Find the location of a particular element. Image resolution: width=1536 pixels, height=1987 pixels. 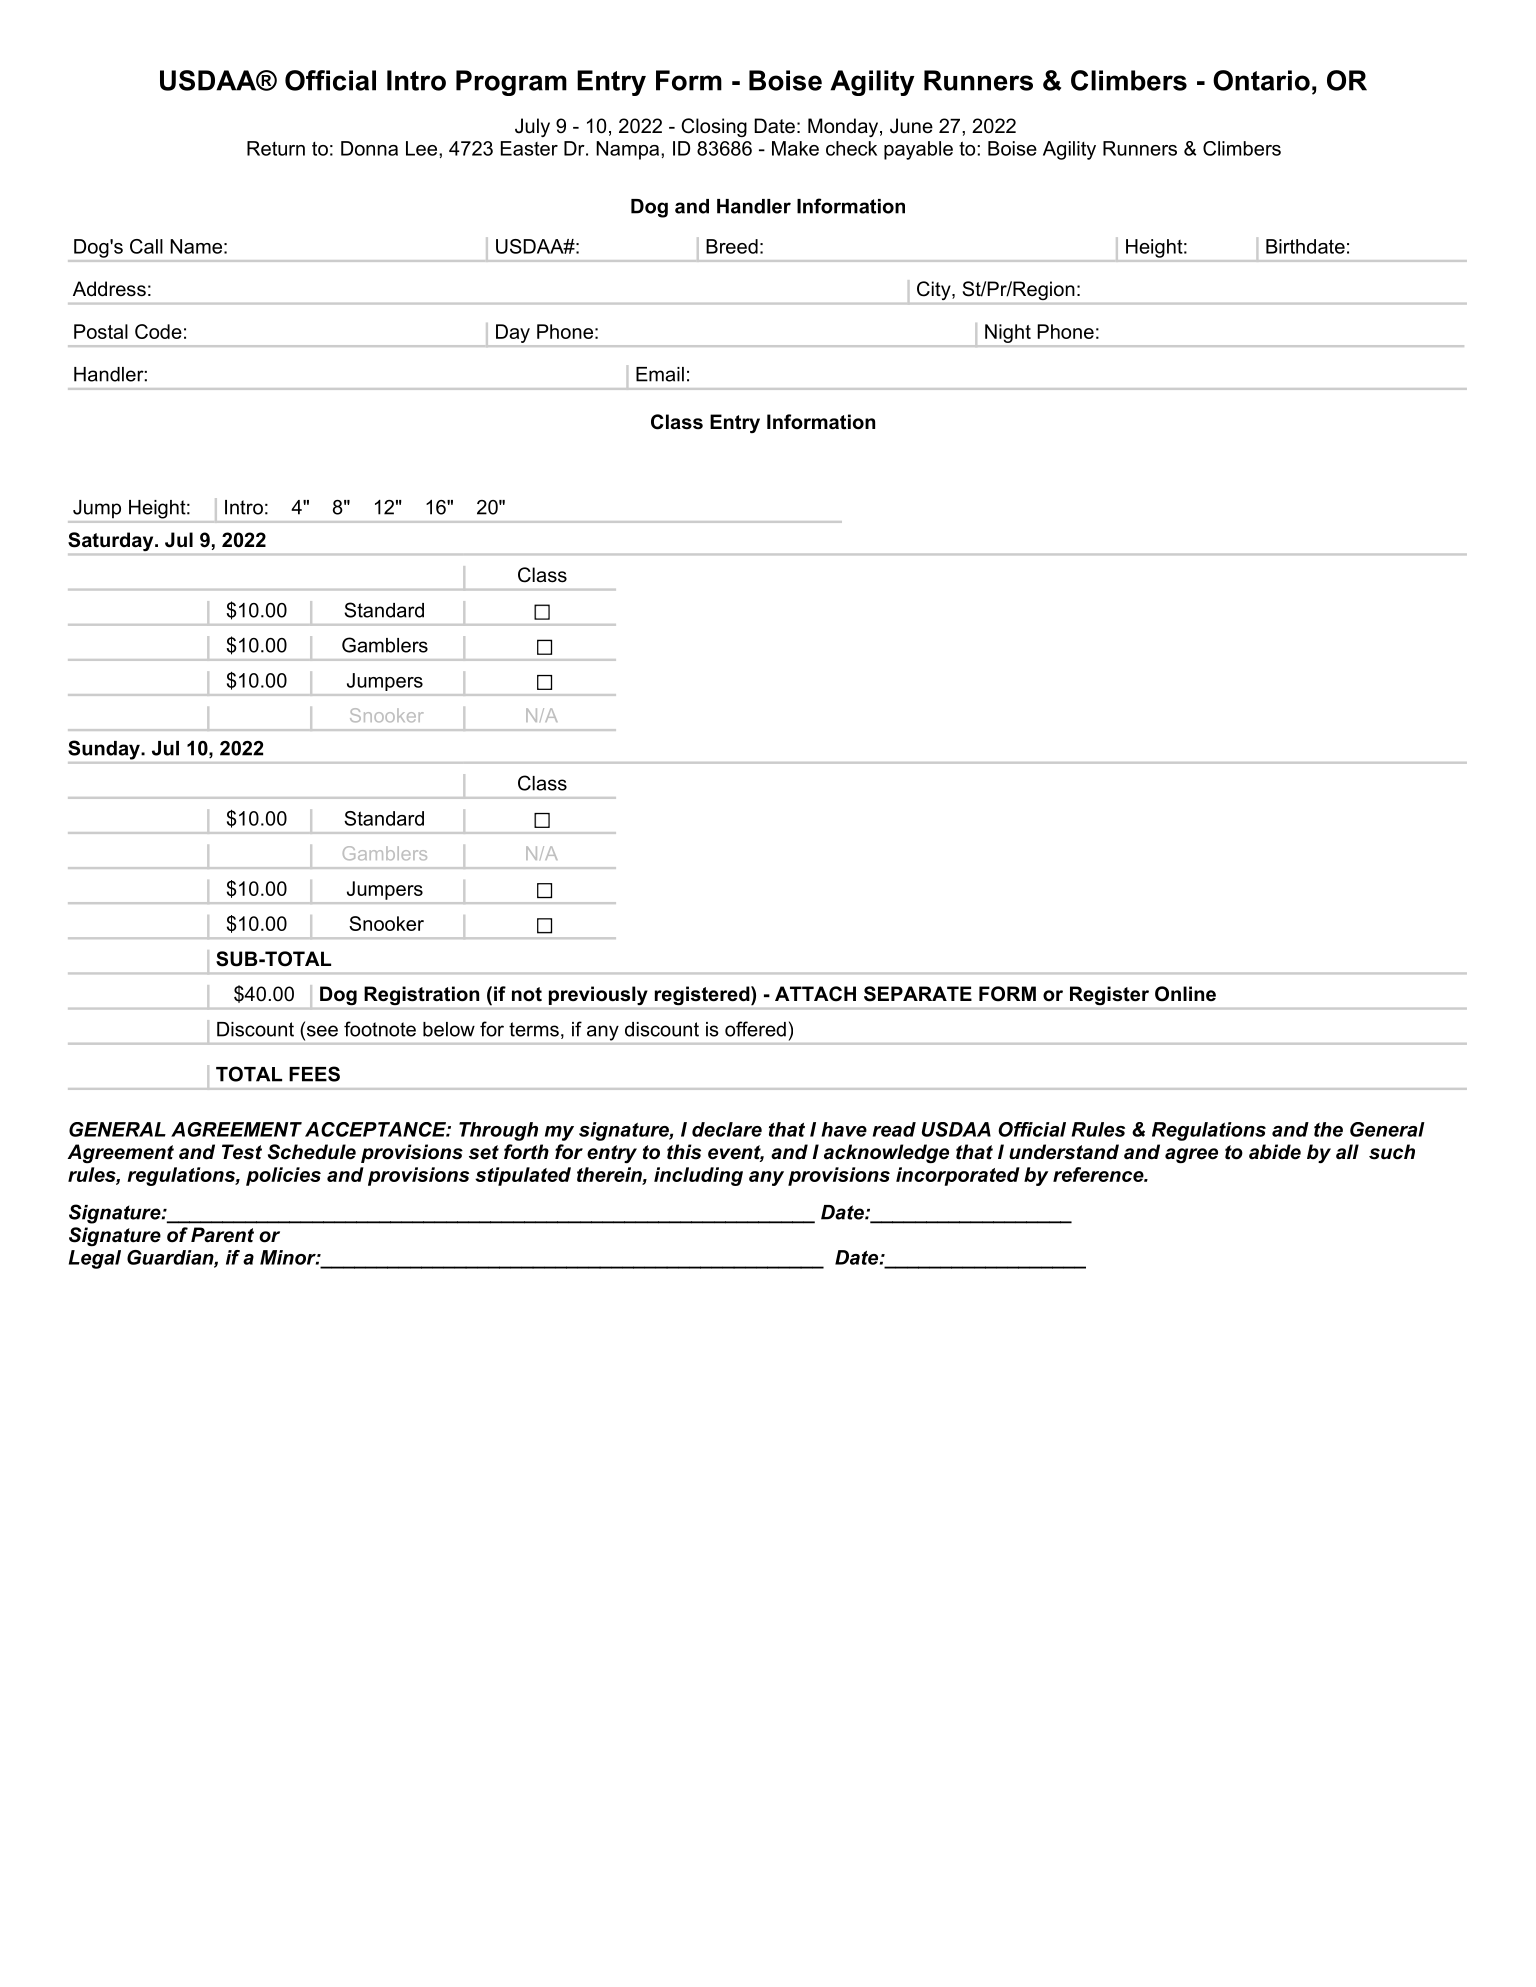

Online is located at coordinates (1185, 994).
